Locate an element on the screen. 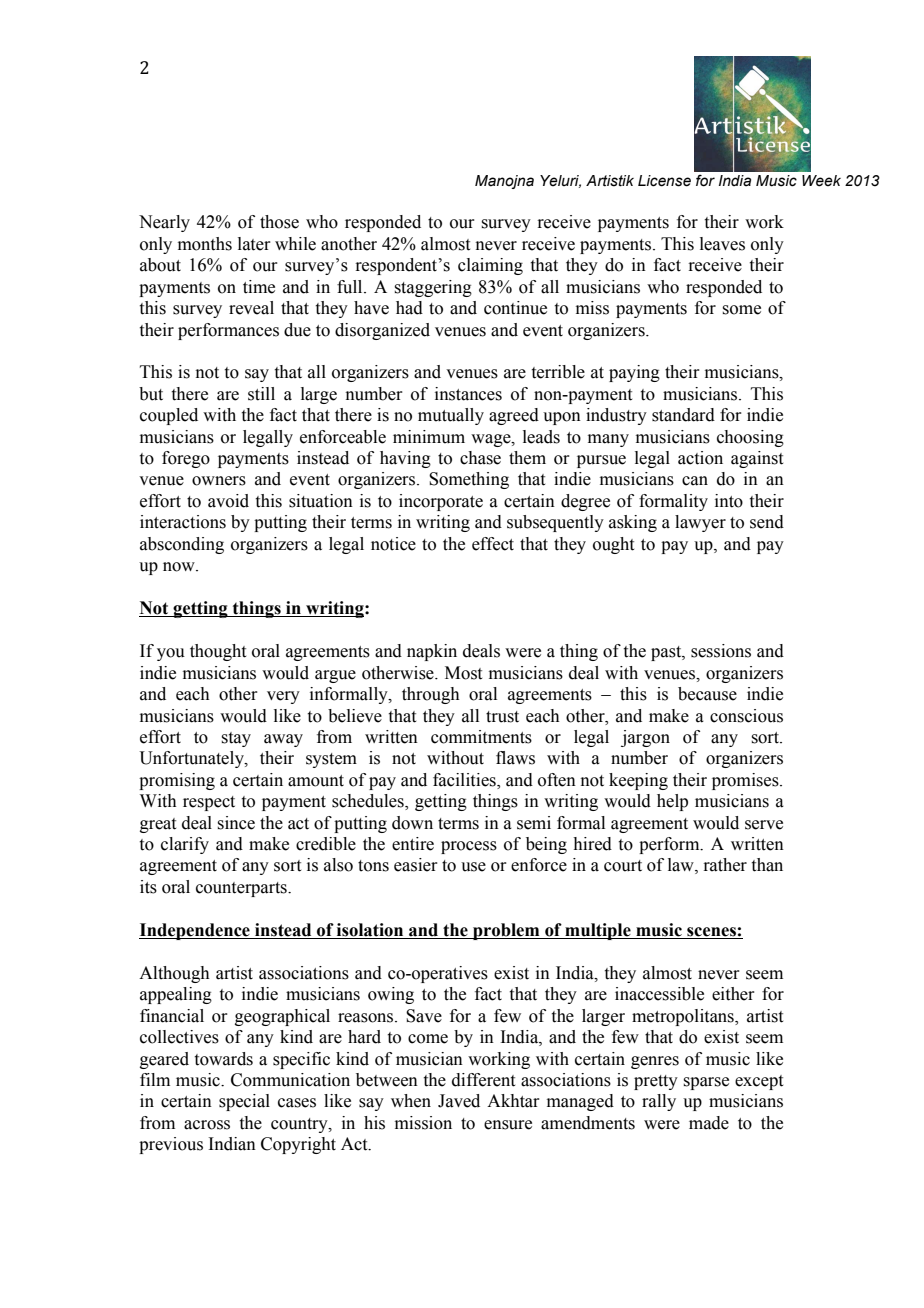 The image size is (924, 1308). ensure is located at coordinates (508, 1125).
